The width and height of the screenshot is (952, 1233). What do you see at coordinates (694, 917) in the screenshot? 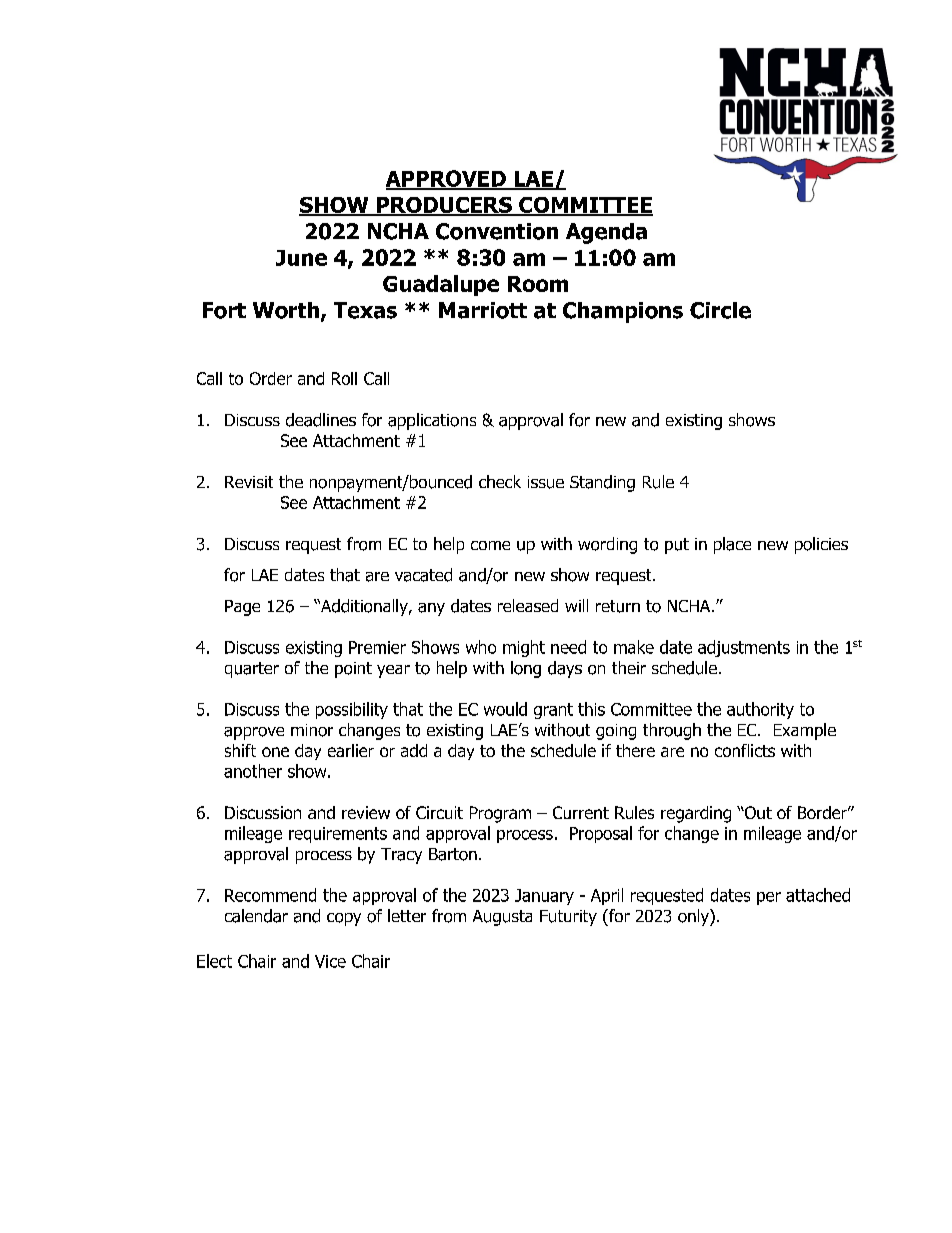
I see `only` at bounding box center [694, 917].
